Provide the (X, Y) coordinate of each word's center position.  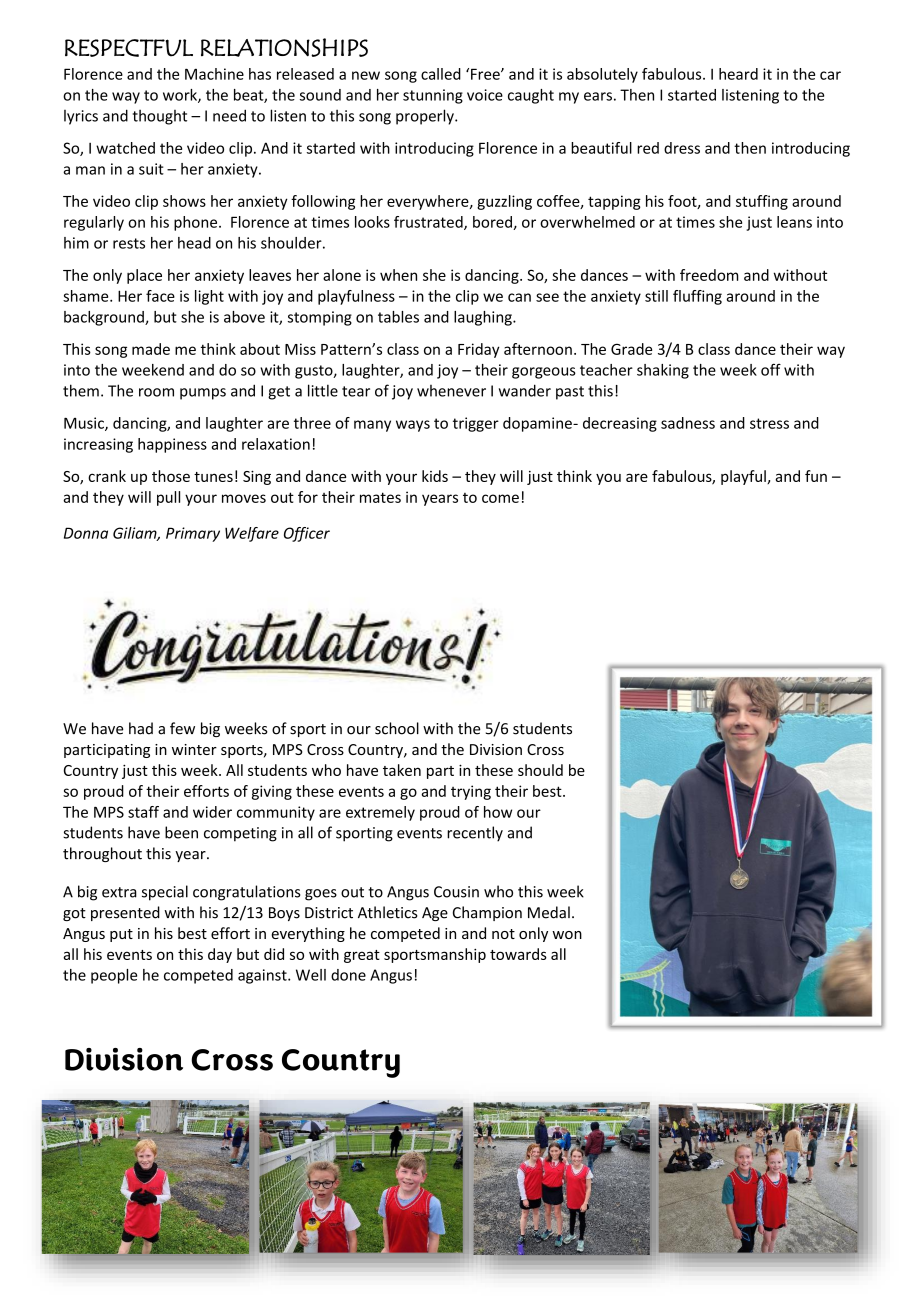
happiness (172, 445)
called (441, 74)
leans (794, 222)
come (500, 498)
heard (738, 74)
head (194, 243)
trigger (476, 424)
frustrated (429, 223)
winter (194, 749)
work (181, 96)
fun (816, 476)
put (121, 935)
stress (769, 423)
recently (475, 834)
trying (471, 792)
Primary (193, 534)
